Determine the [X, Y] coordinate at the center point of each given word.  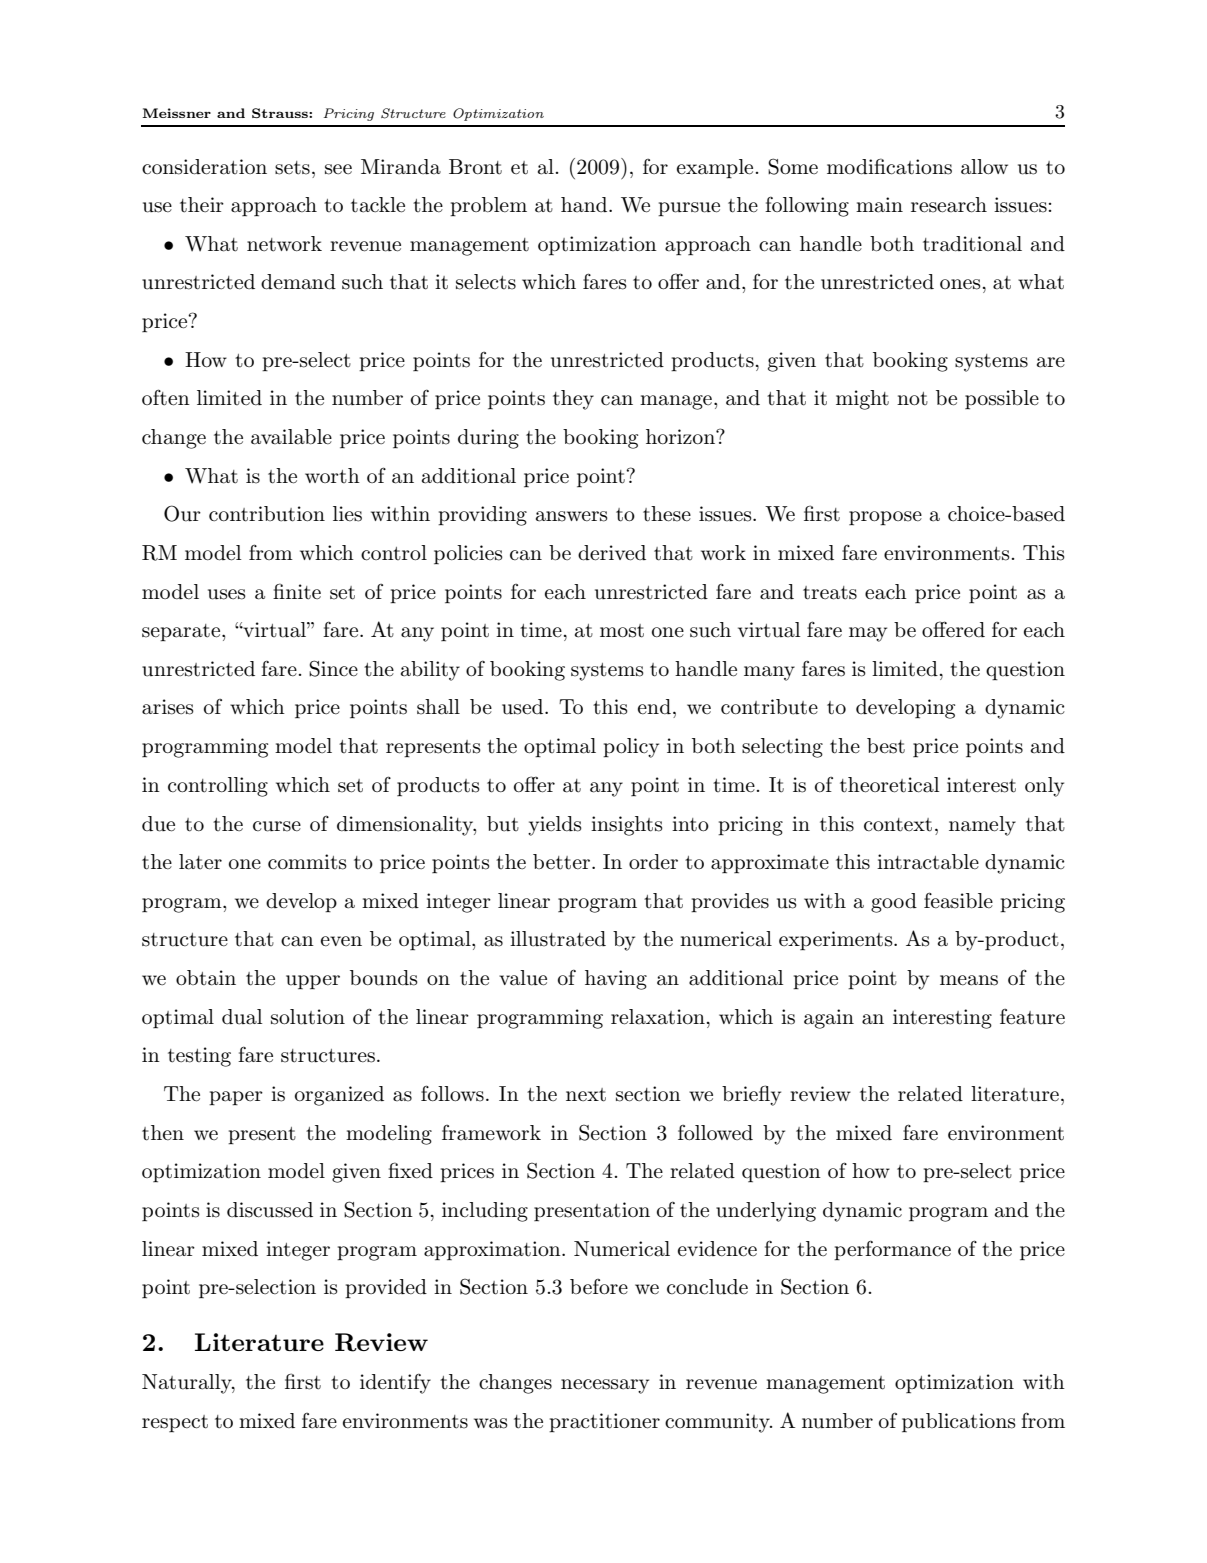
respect [175, 1423]
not [912, 398]
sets [292, 168]
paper [236, 1098]
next [586, 1095]
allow [984, 167]
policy [631, 748]
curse [277, 826]
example [715, 168]
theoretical [889, 785]
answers [572, 516]
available [291, 437]
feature [1032, 1017]
